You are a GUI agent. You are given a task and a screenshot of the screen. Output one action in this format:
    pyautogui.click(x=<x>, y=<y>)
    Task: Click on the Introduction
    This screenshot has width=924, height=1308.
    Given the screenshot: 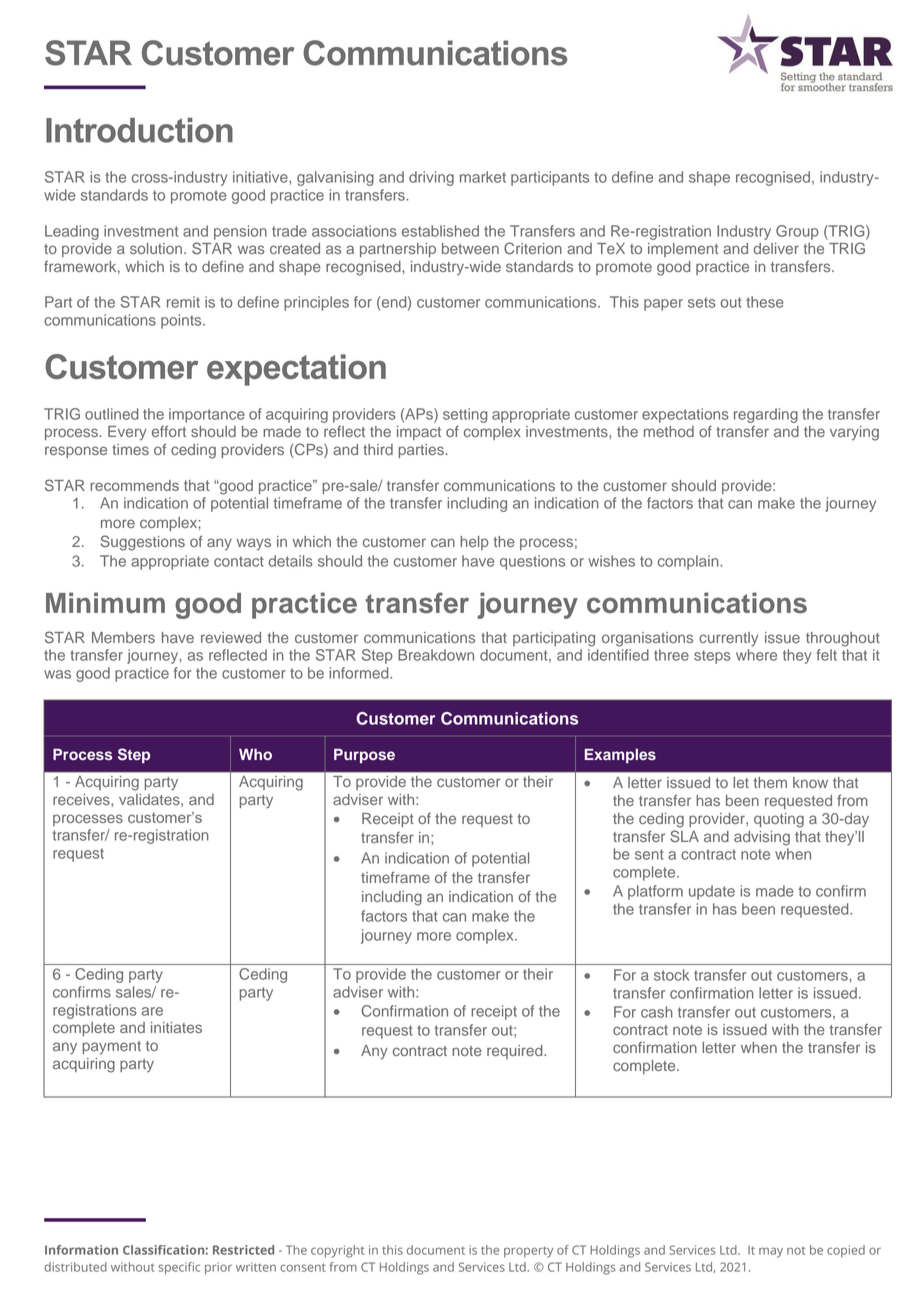 What is the action you would take?
    pyautogui.click(x=139, y=130)
